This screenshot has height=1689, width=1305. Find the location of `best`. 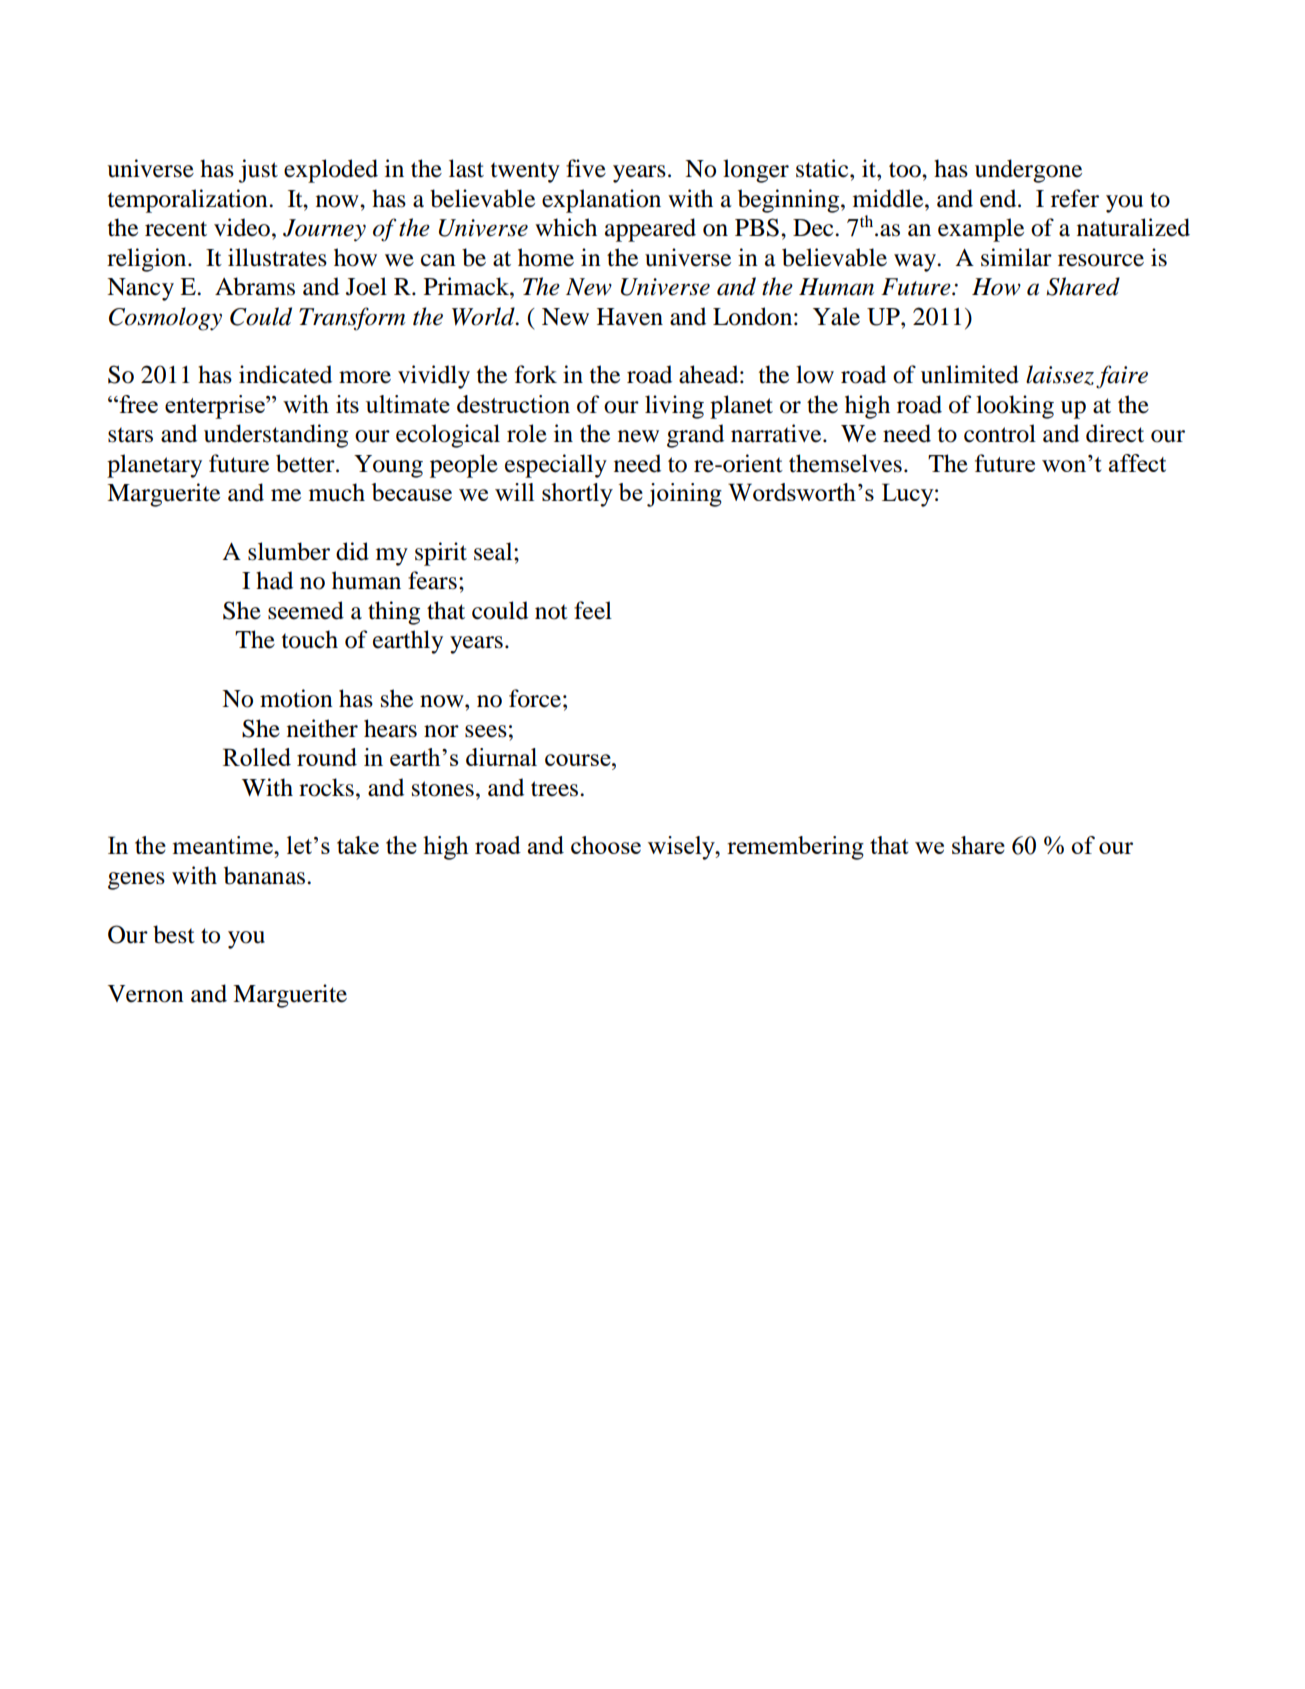

best is located at coordinates (174, 934).
